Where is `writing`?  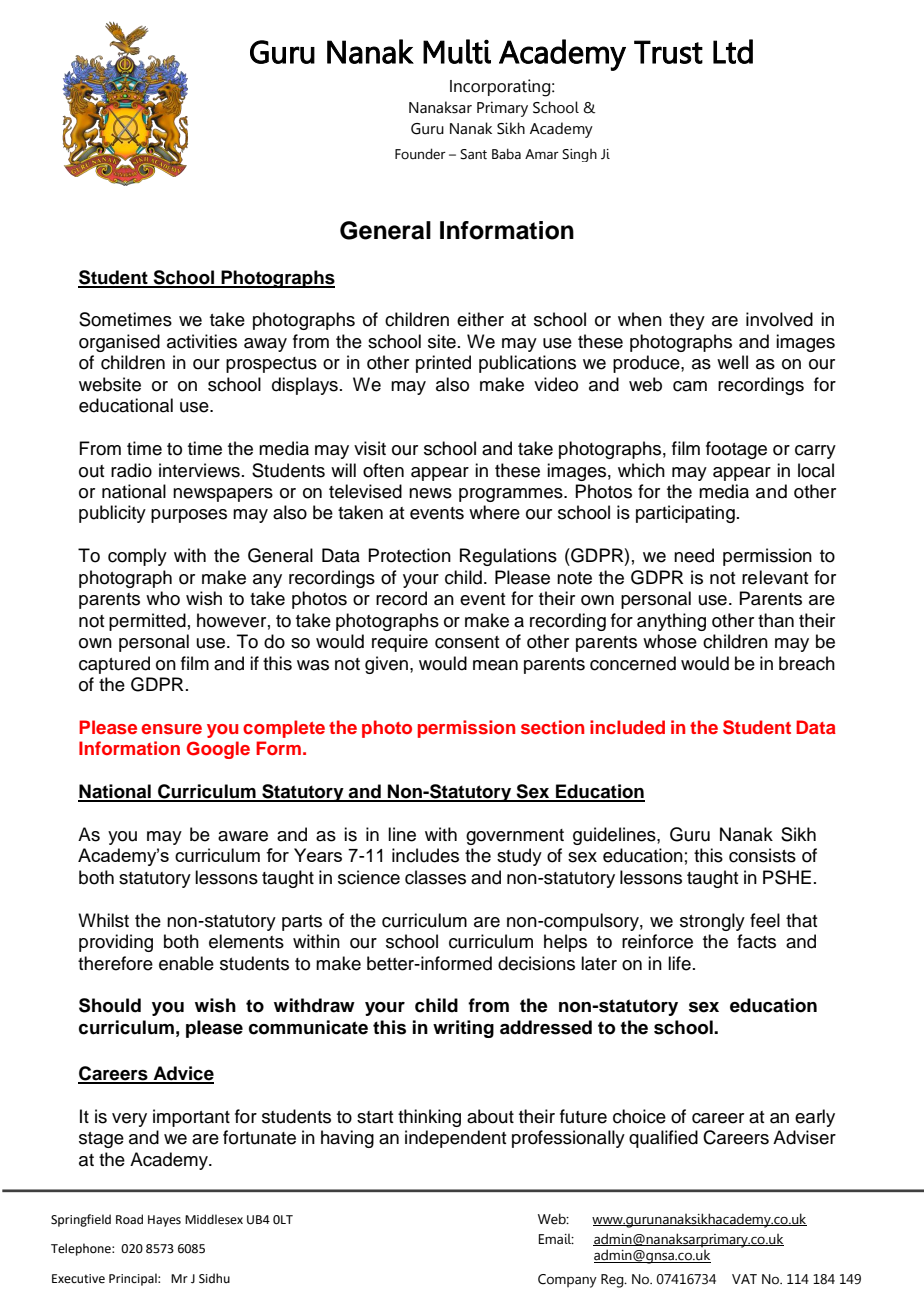
writing is located at coordinates (463, 1029).
